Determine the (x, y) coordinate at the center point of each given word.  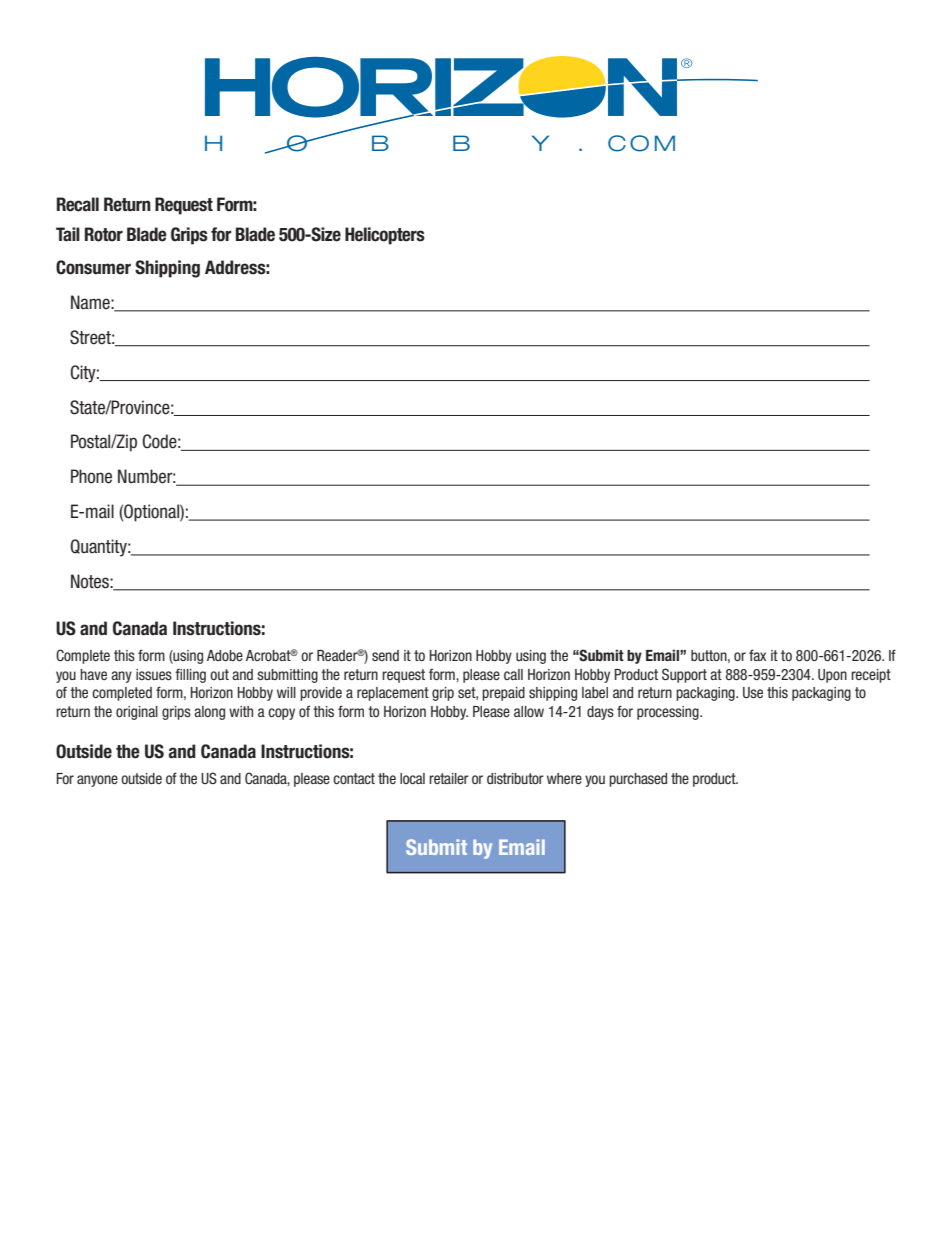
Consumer (93, 267)
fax (757, 655)
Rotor (104, 234)
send (385, 655)
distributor (515, 778)
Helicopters (385, 236)
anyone (97, 781)
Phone (91, 476)
